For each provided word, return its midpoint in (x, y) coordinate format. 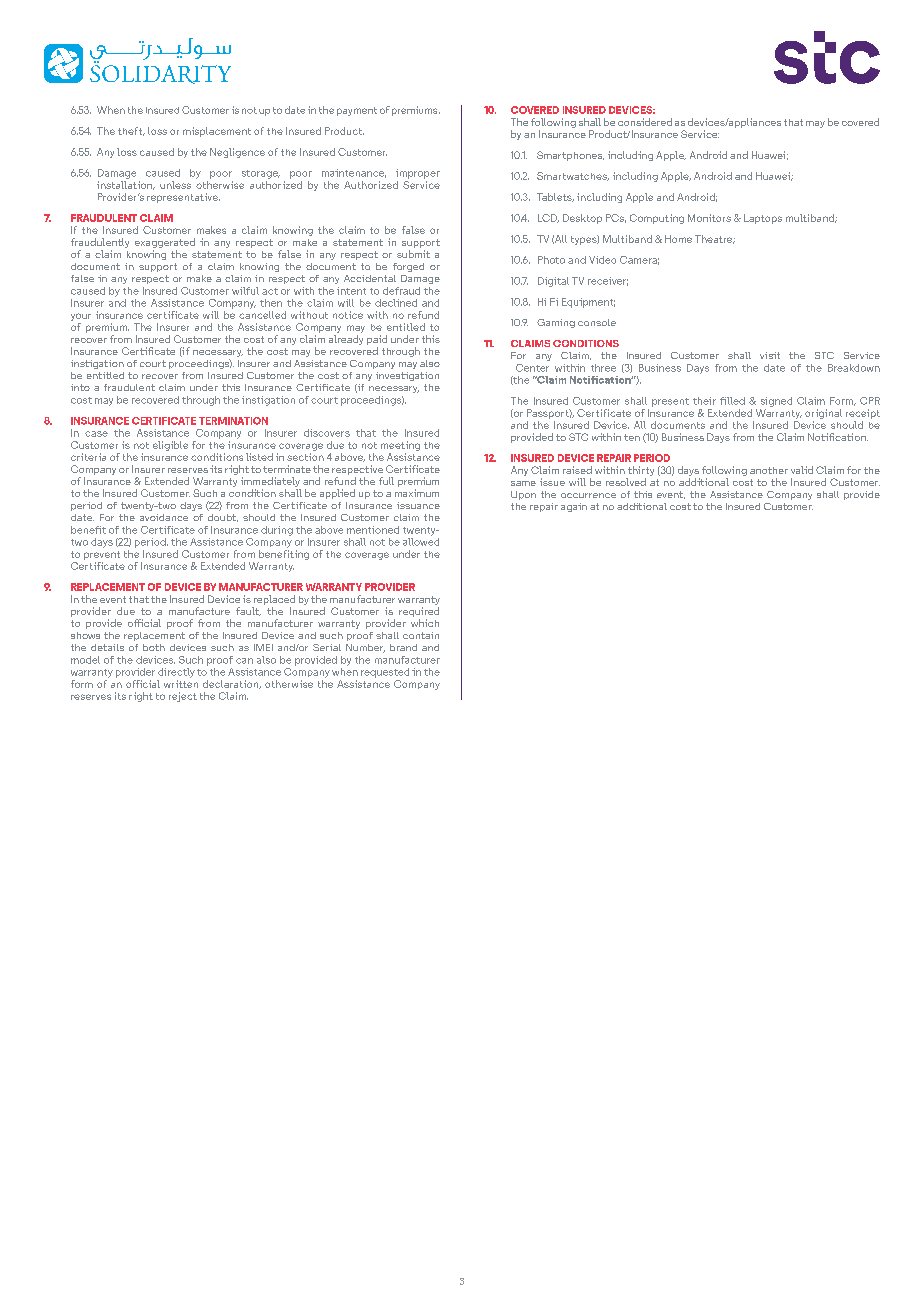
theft (131, 131)
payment (357, 111)
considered (645, 122)
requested (385, 673)
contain (421, 635)
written (181, 684)
